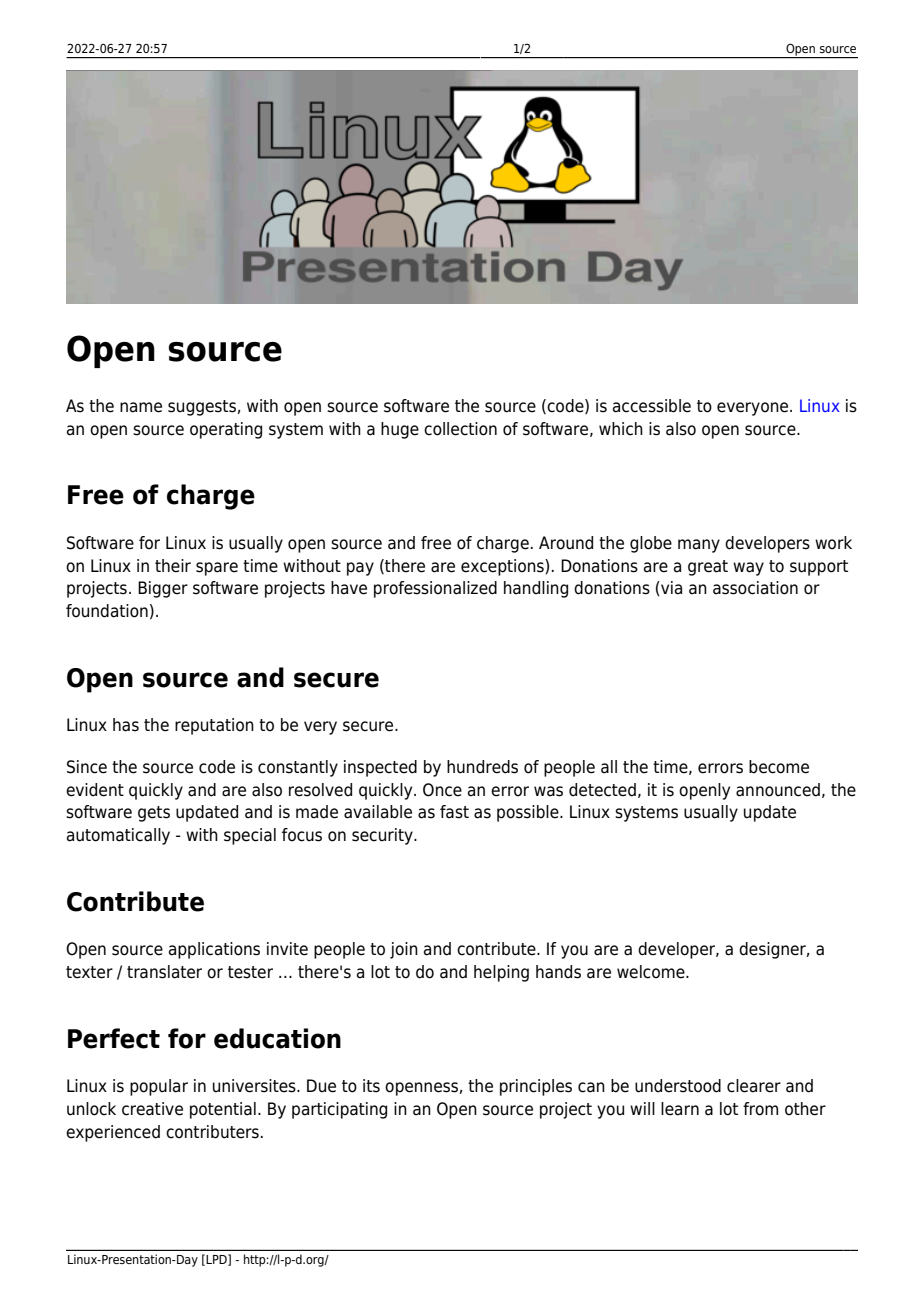  What do you see at coordinates (163, 589) in the page?
I see `Bigger` at bounding box center [163, 589].
